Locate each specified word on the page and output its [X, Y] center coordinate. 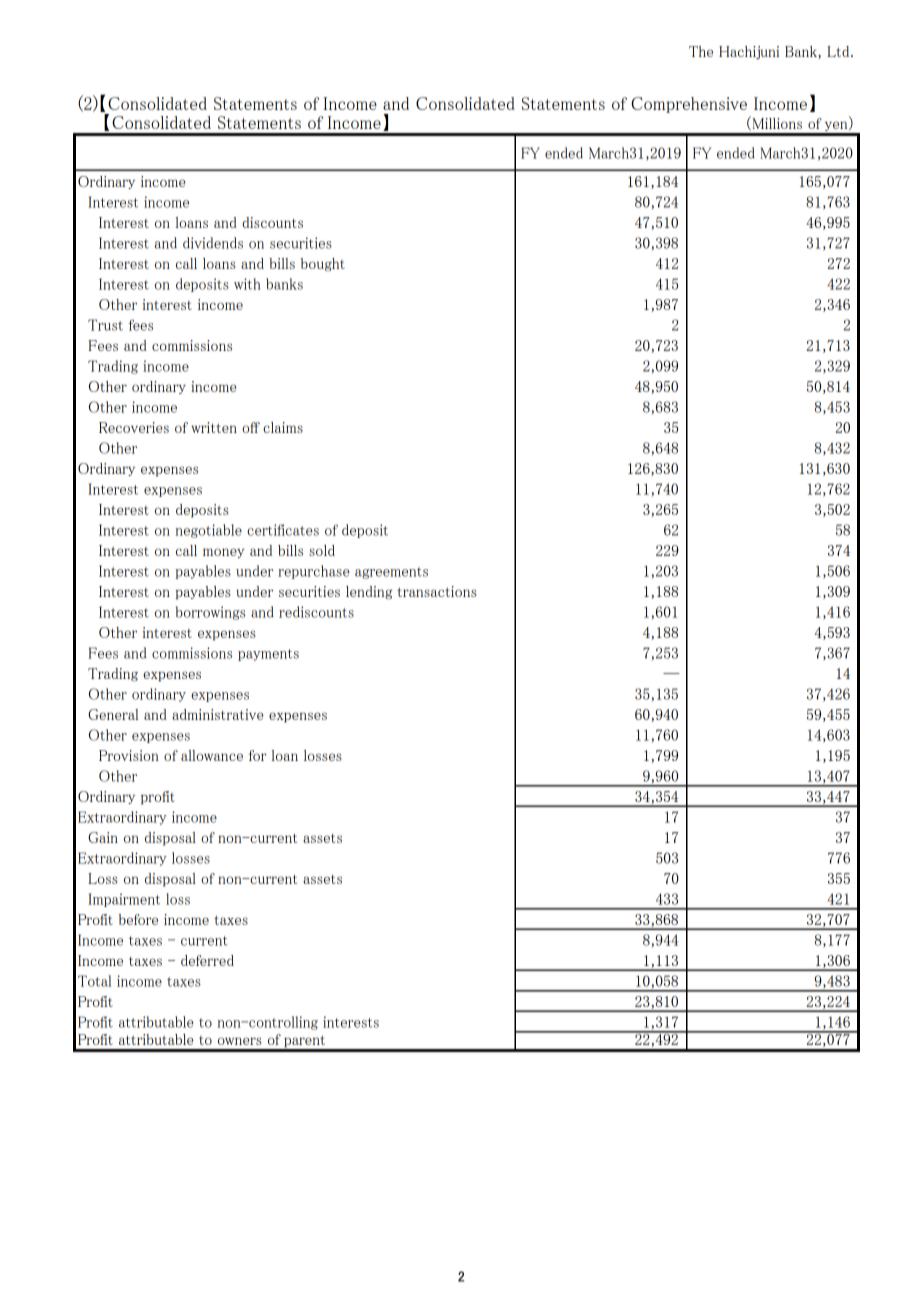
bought [323, 264]
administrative [217, 714]
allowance [212, 755]
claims [283, 427]
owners [240, 1041]
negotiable [209, 531]
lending [369, 592]
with [247, 284]
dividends [213, 243]
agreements [391, 573]
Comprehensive [689, 105]
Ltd [839, 51]
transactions [437, 591]
